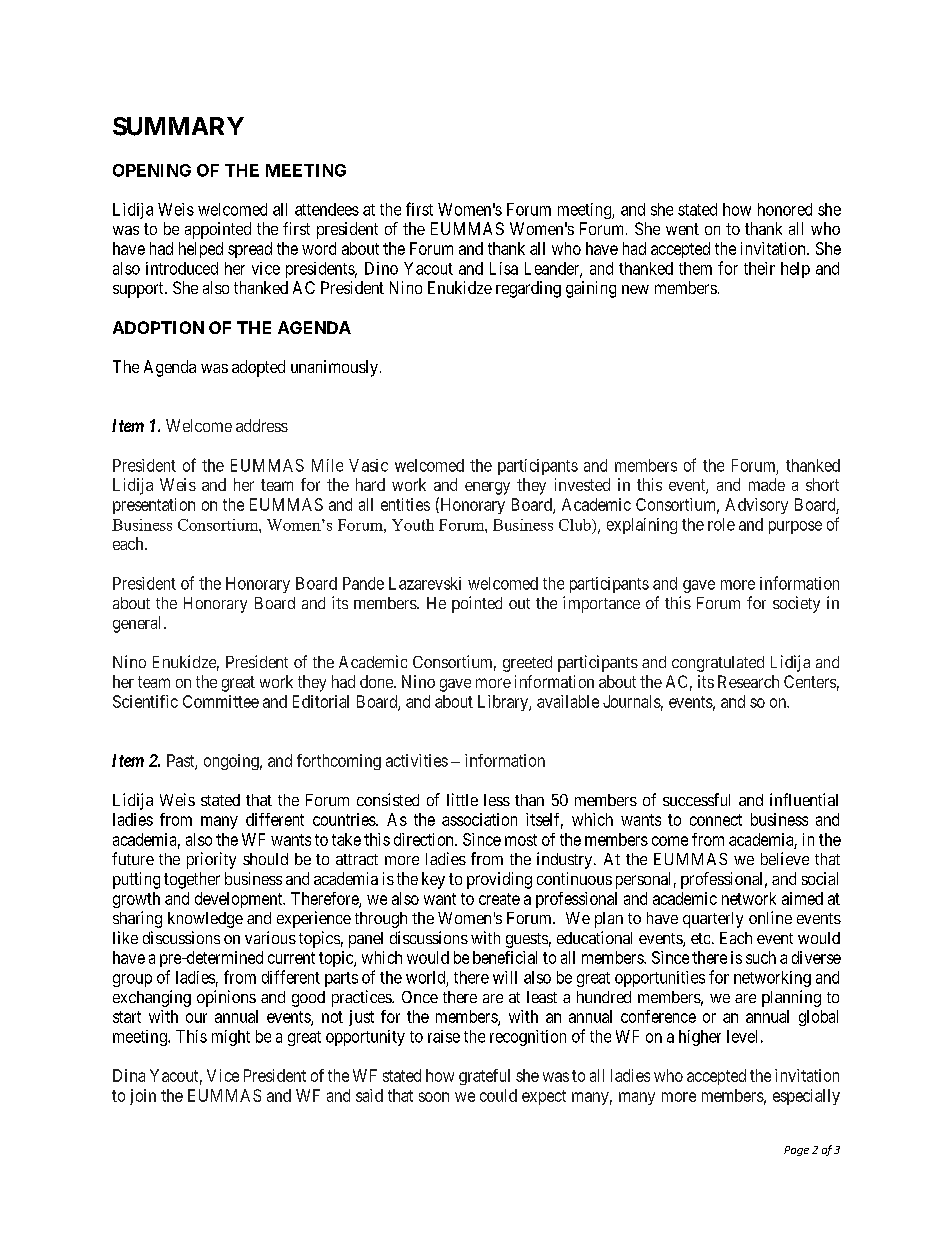 The height and width of the screenshot is (1233, 952). I want to click on made, so click(767, 484).
